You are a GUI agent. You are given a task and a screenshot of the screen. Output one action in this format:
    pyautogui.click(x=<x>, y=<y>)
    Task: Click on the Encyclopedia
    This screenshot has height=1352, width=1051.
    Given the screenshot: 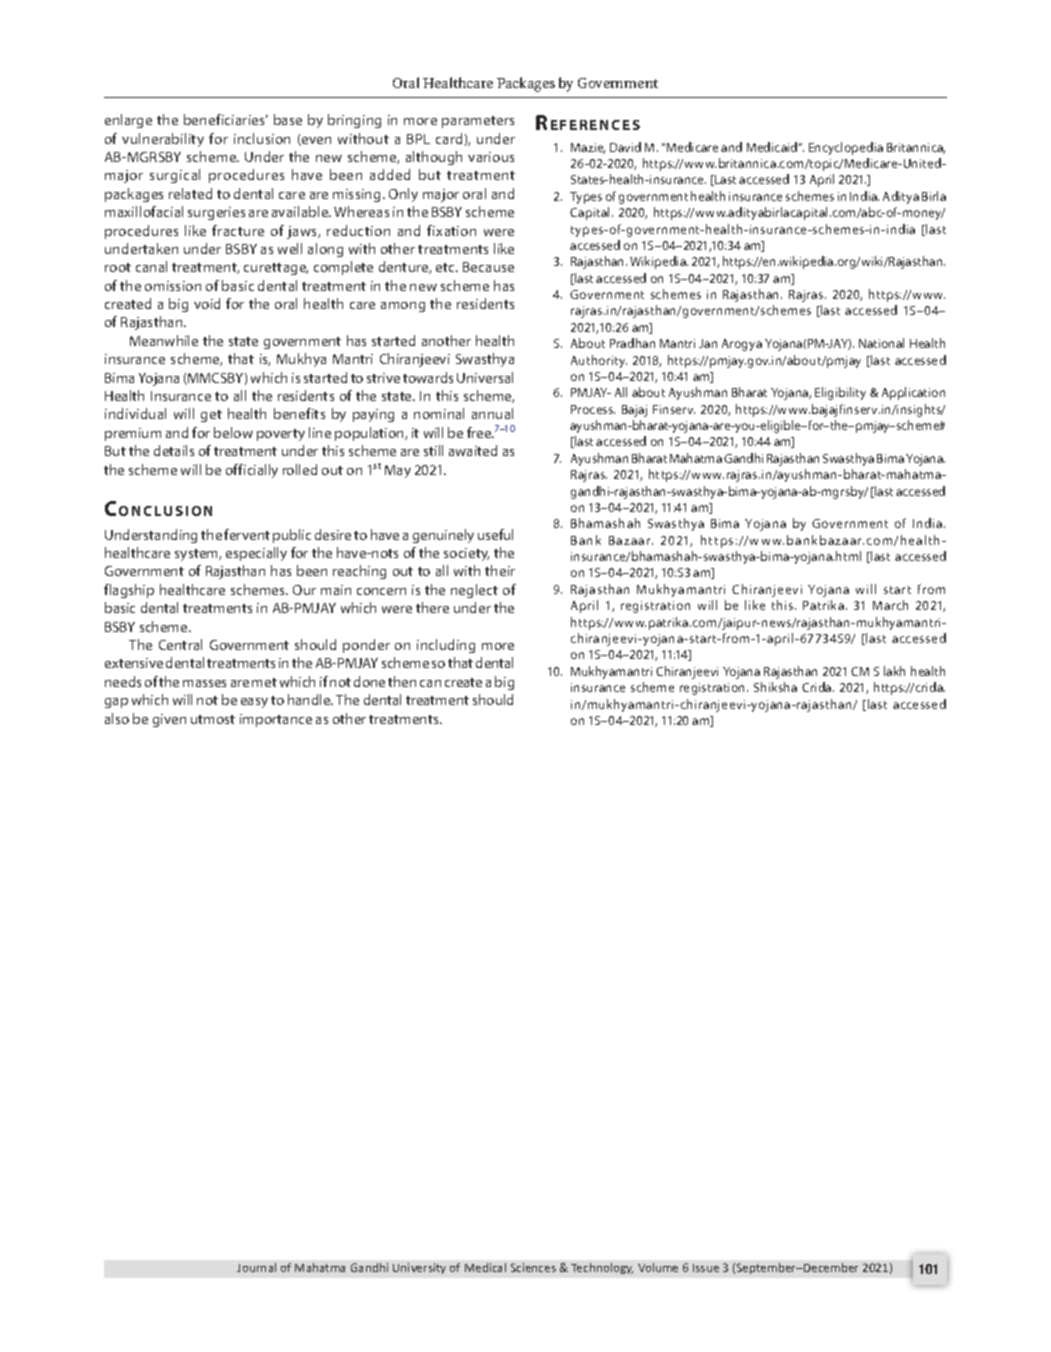 What is the action you would take?
    pyautogui.click(x=846, y=148)
